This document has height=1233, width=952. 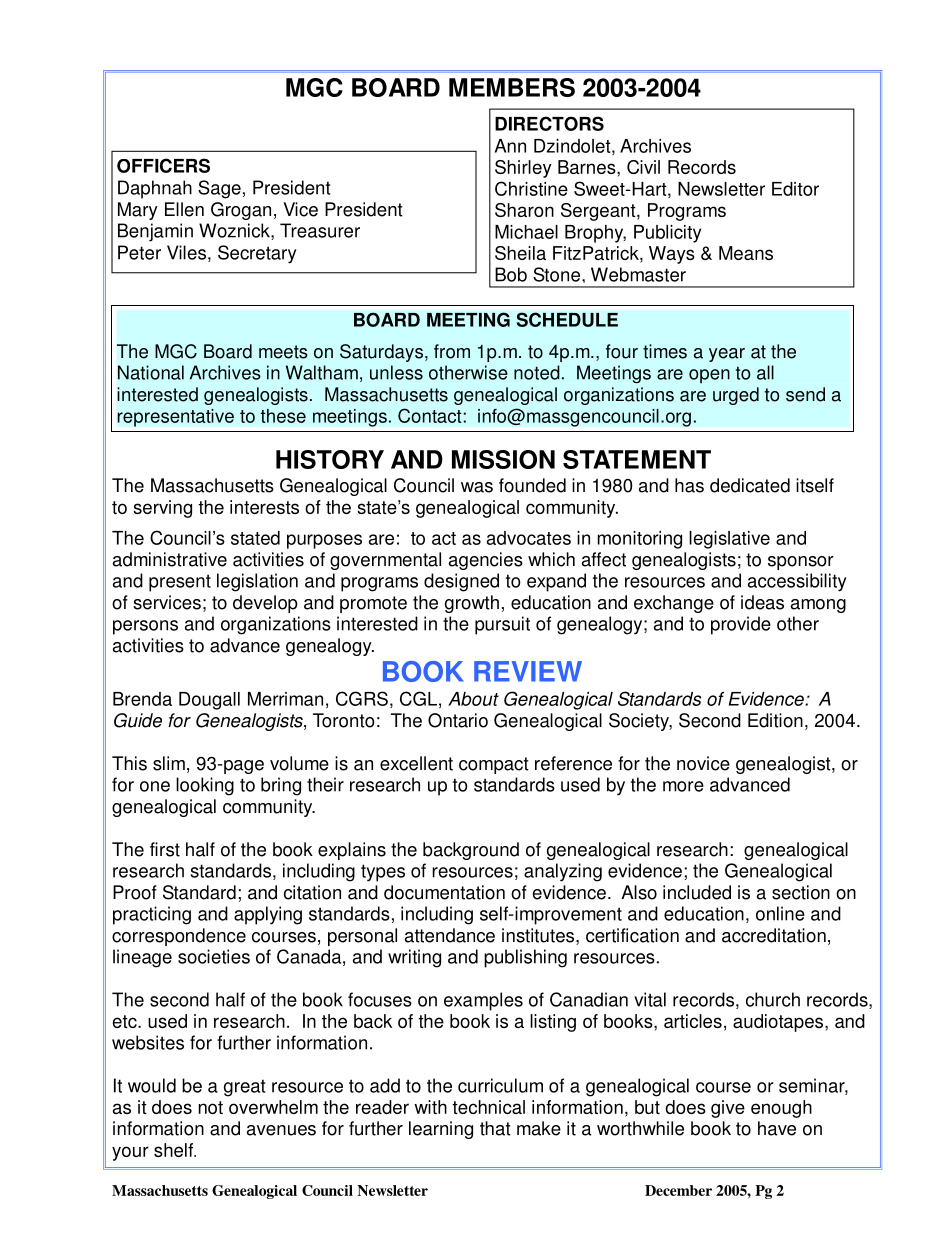 I want to click on have, so click(x=777, y=1128).
